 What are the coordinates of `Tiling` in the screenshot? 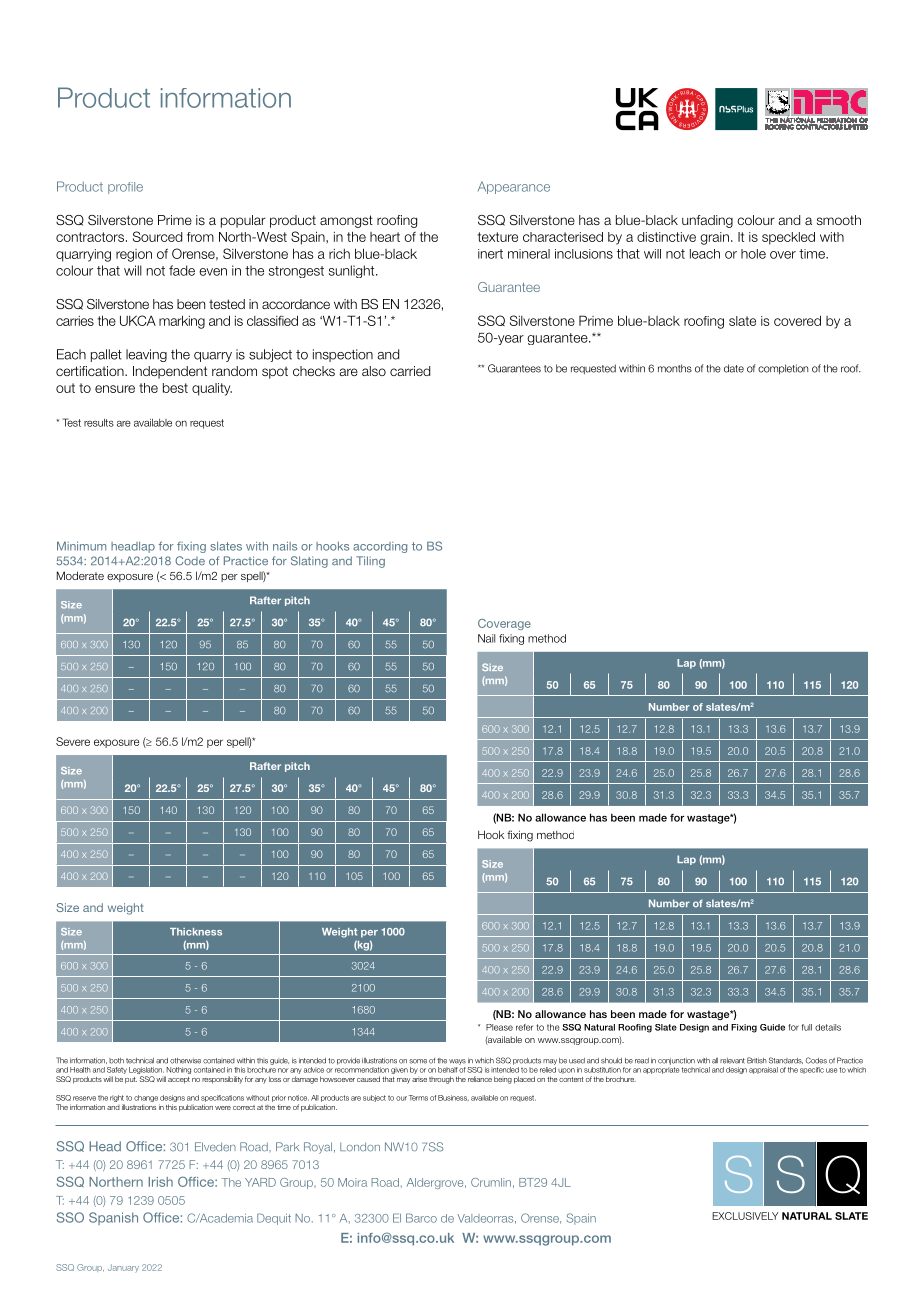 It's located at (370, 562).
